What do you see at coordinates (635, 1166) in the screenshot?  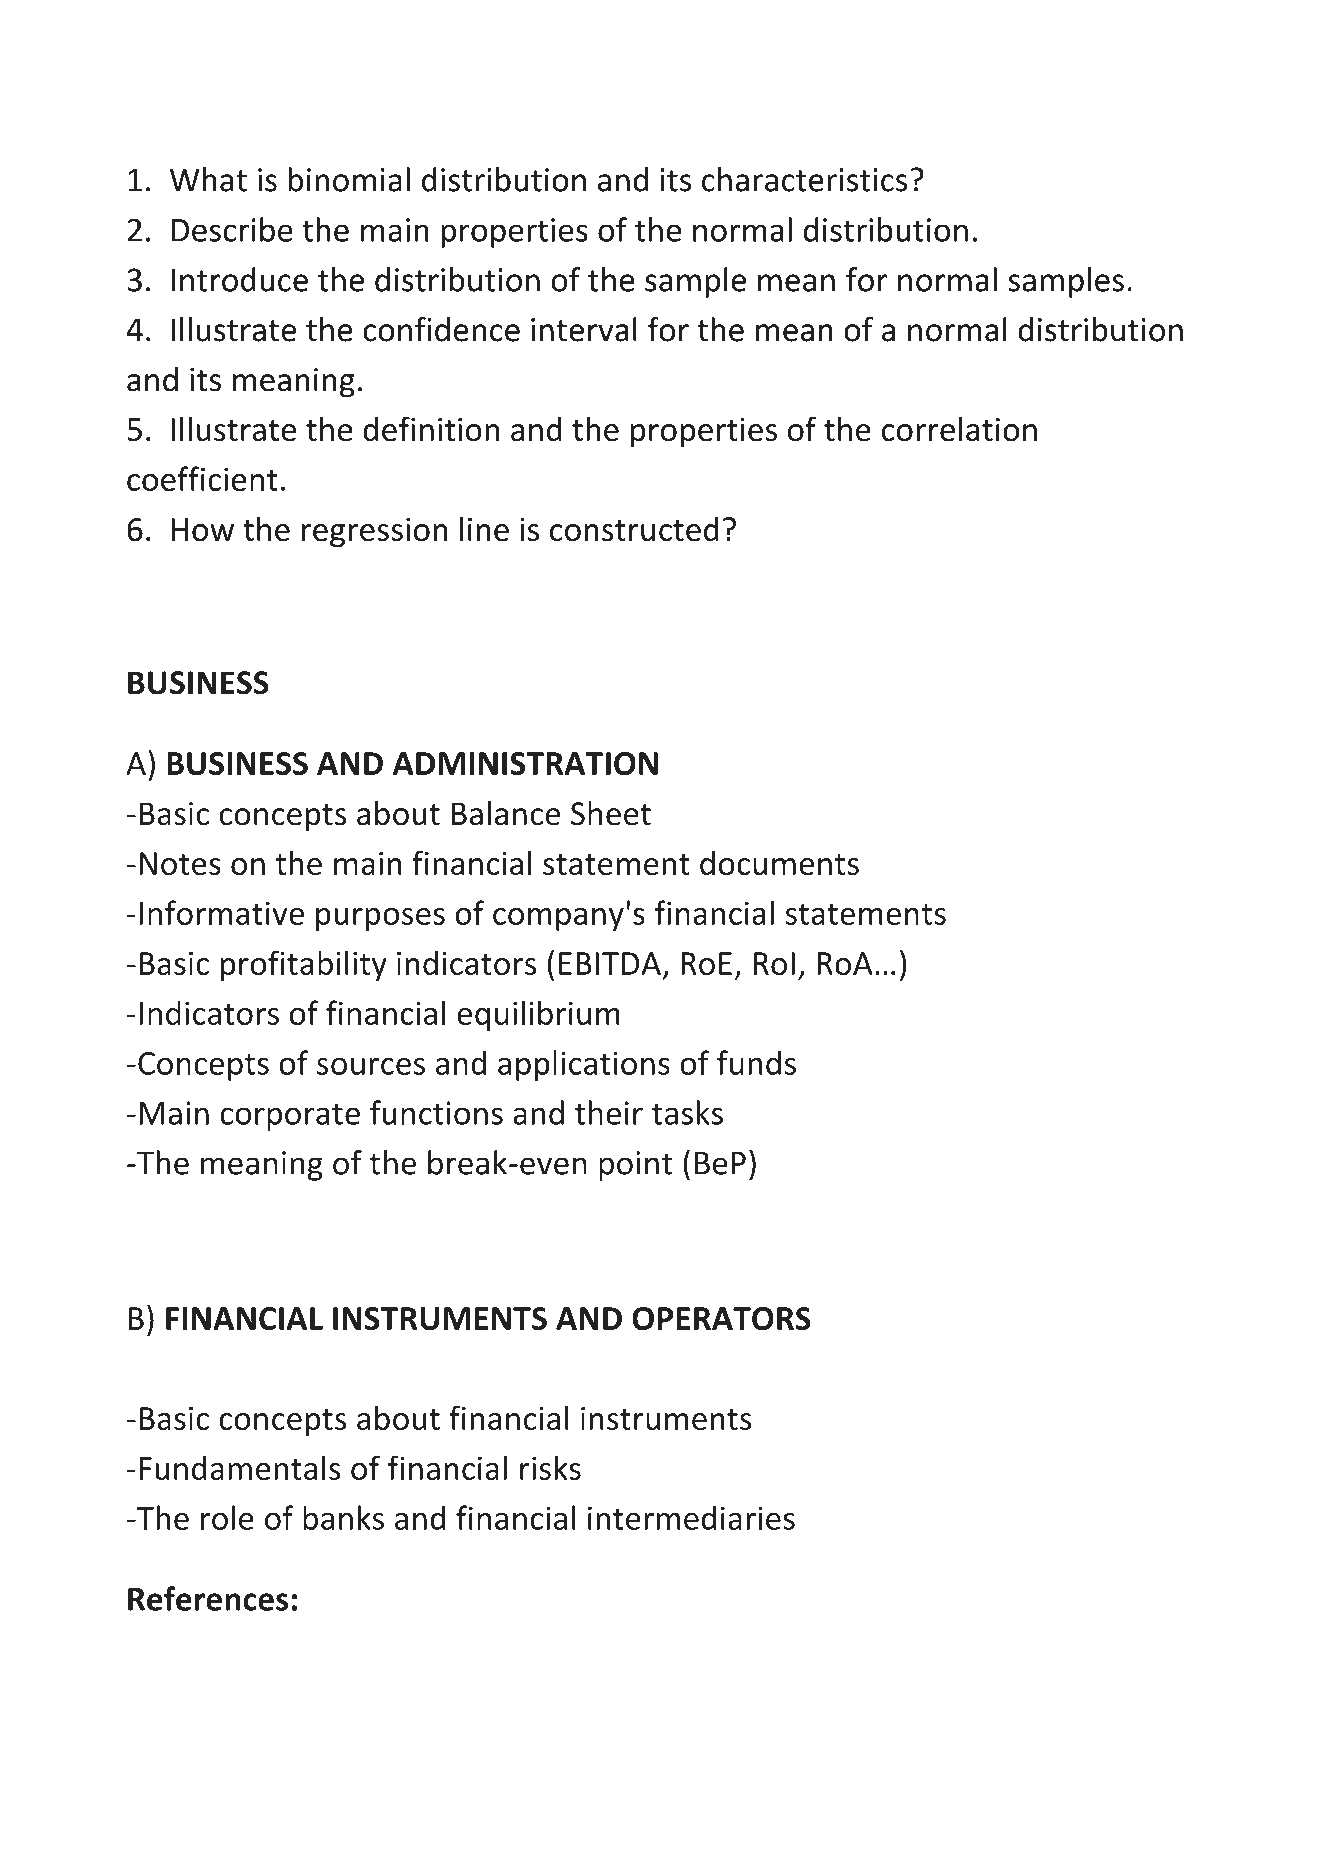 I see `point` at bounding box center [635, 1166].
